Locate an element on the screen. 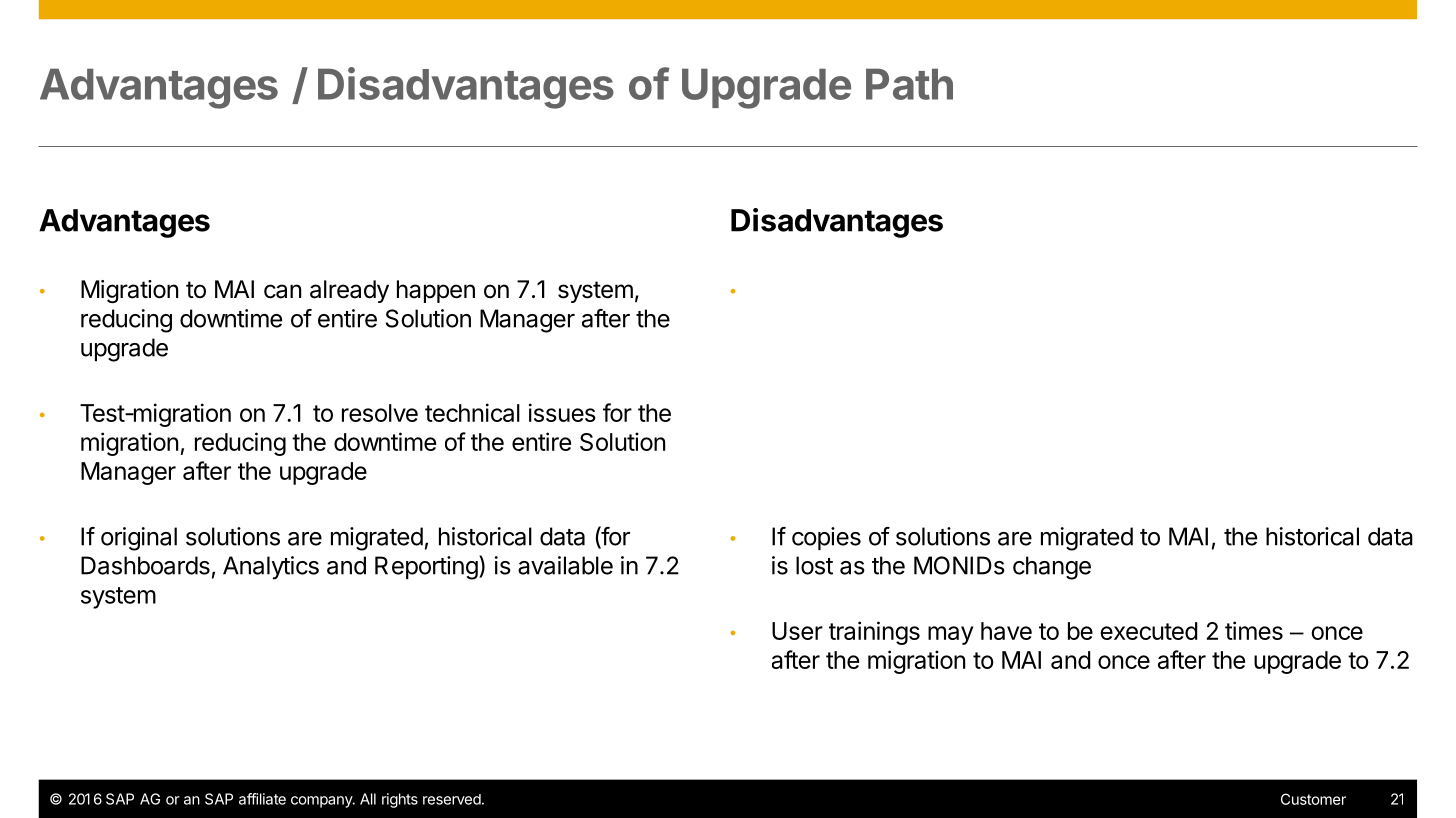  happen is located at coordinates (436, 291).
